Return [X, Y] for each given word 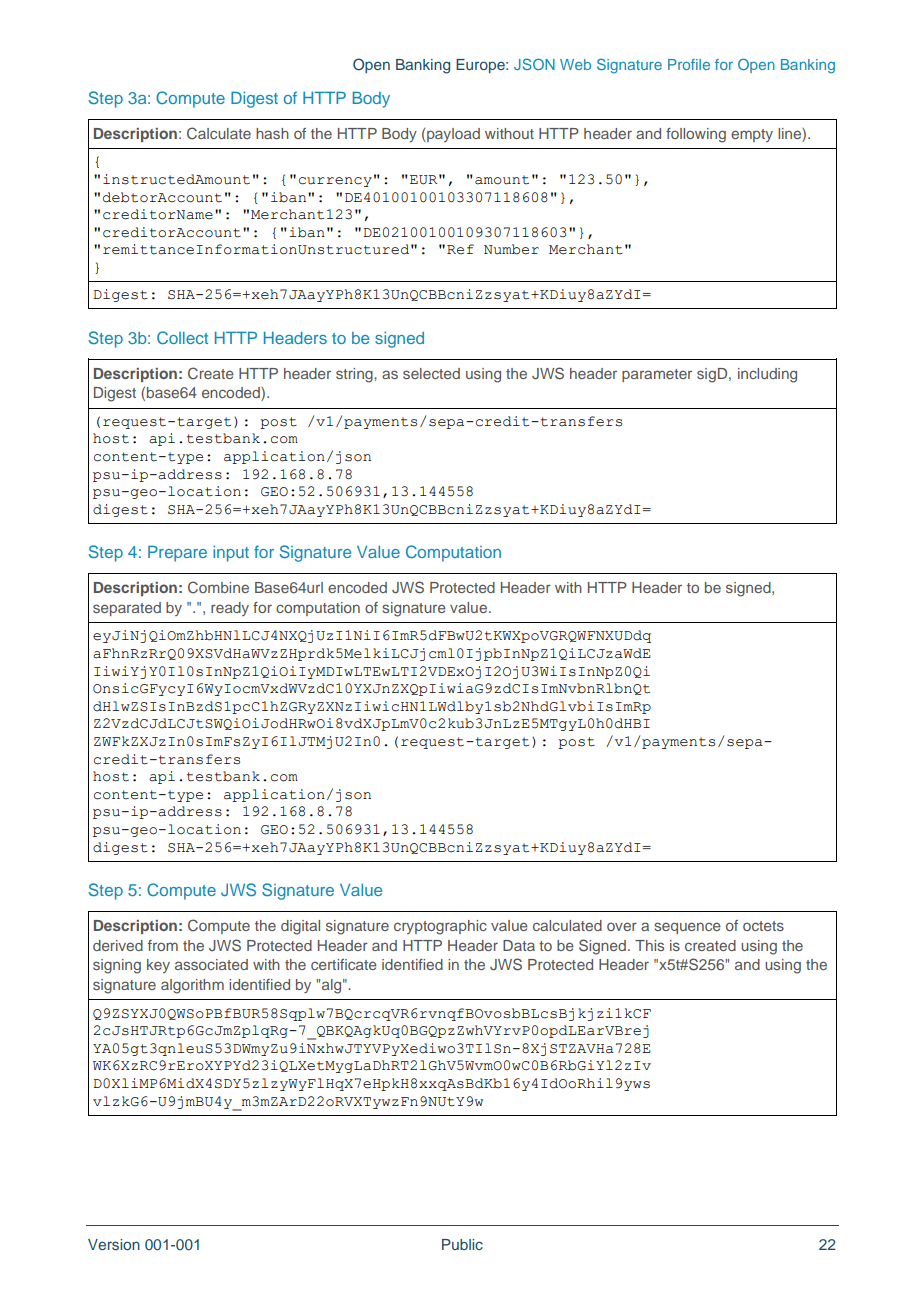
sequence [687, 928]
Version [114, 1244]
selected [431, 373]
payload [452, 135]
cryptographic [440, 927]
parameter [657, 375]
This [649, 945]
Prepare [177, 553]
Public [462, 1244]
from [163, 945]
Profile [689, 64]
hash [272, 133]
